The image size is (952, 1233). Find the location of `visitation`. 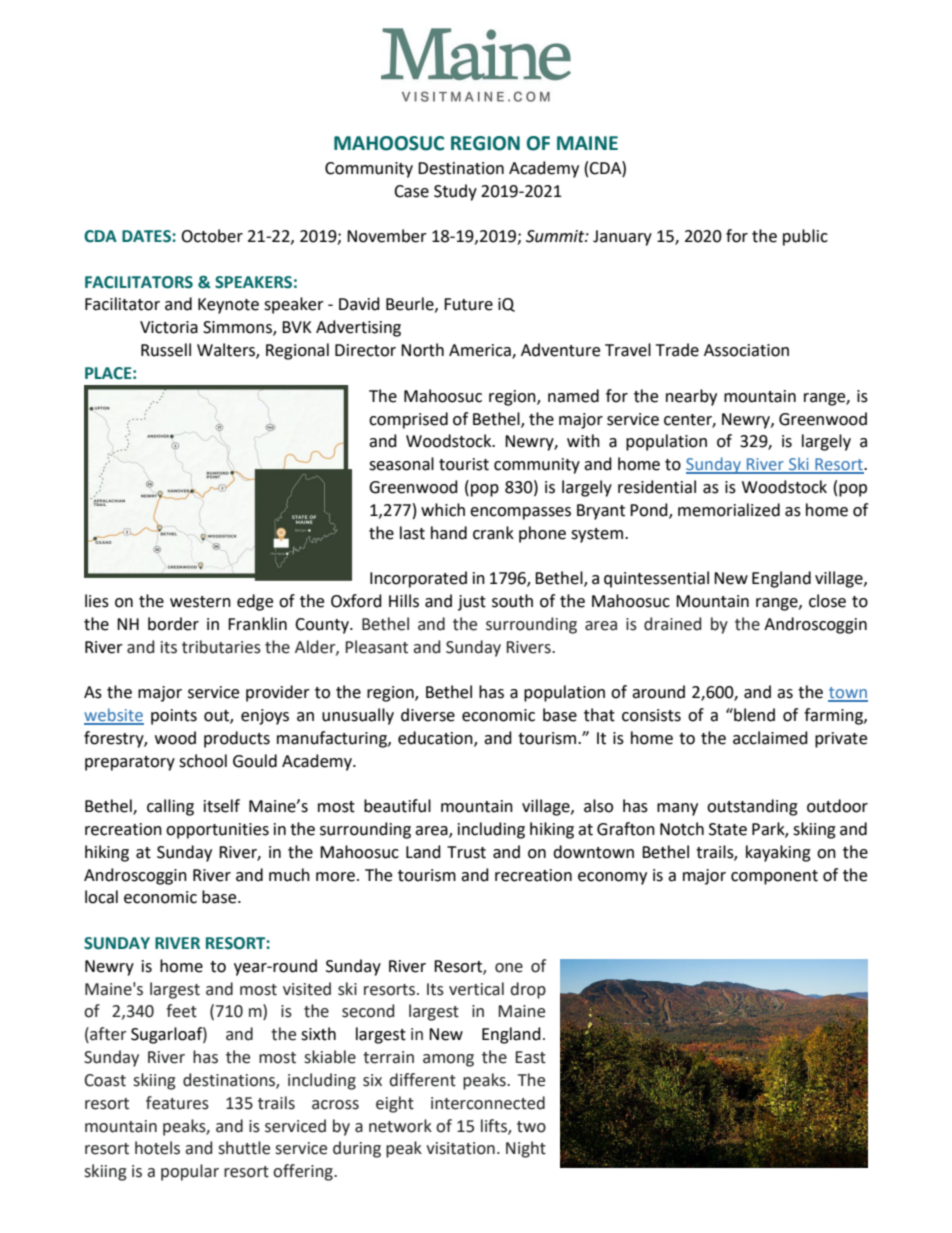

visitation is located at coordinates (460, 1148).
